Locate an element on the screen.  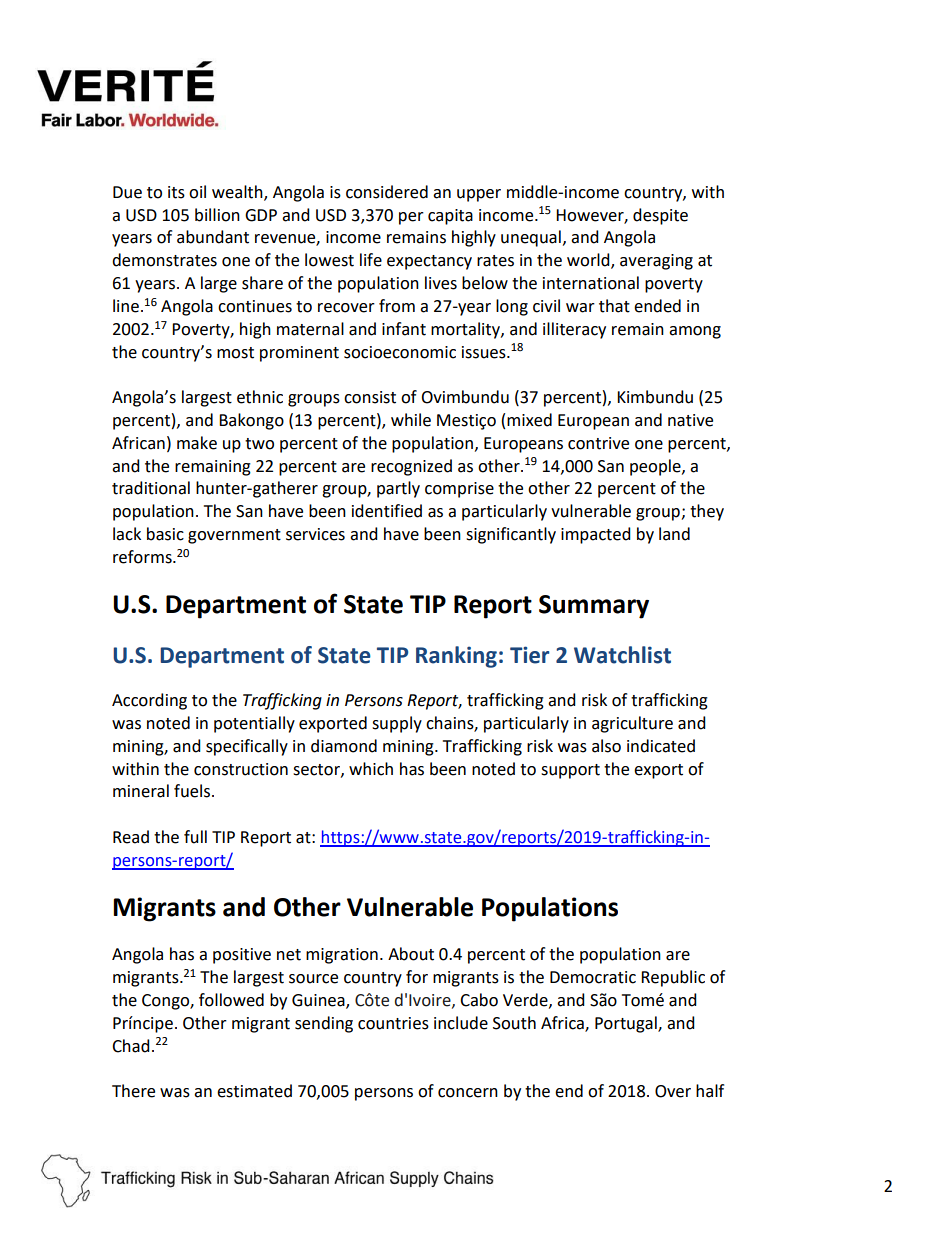
According is located at coordinates (149, 701).
